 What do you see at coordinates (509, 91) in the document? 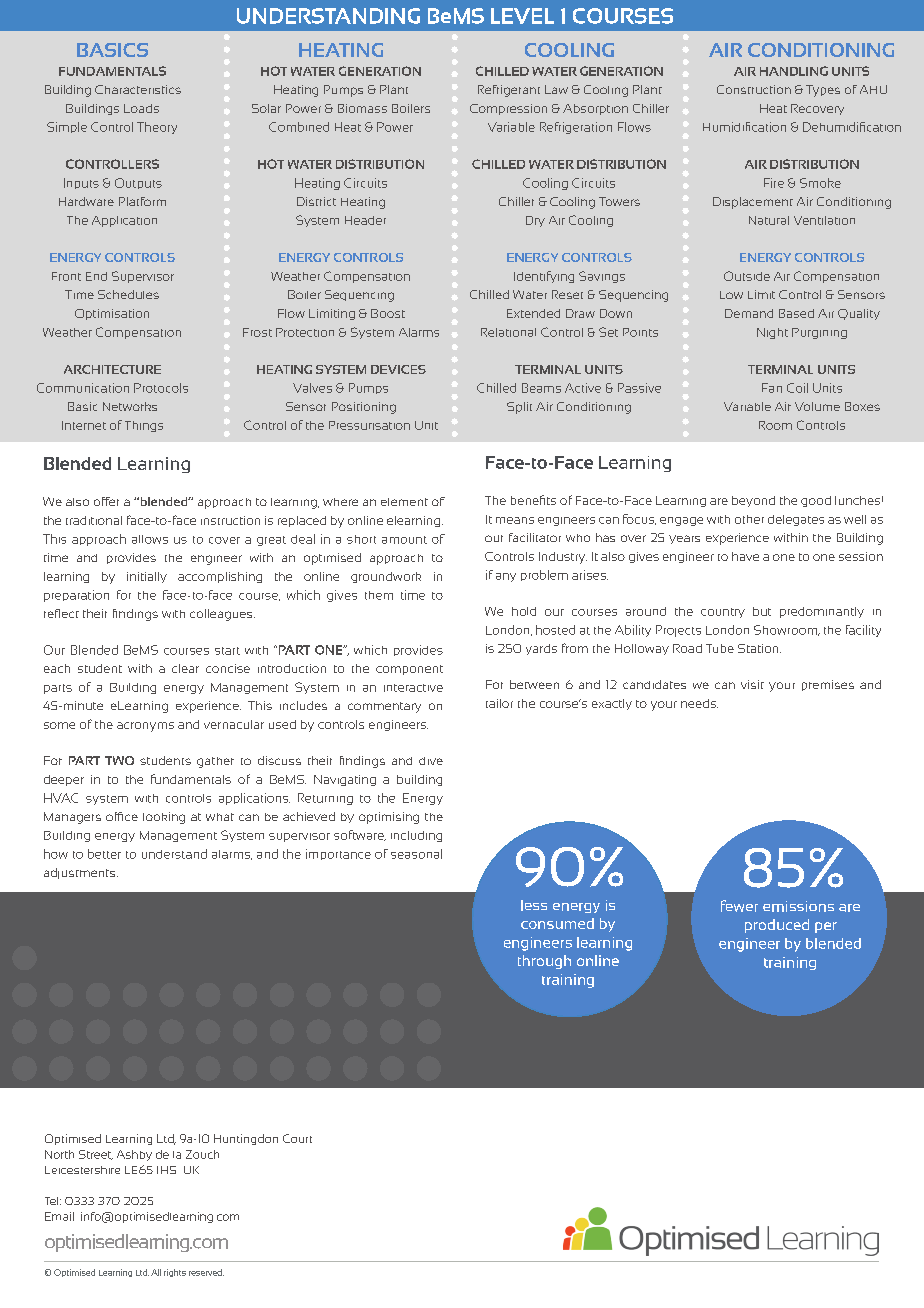
I see `Refrigerant` at bounding box center [509, 91].
